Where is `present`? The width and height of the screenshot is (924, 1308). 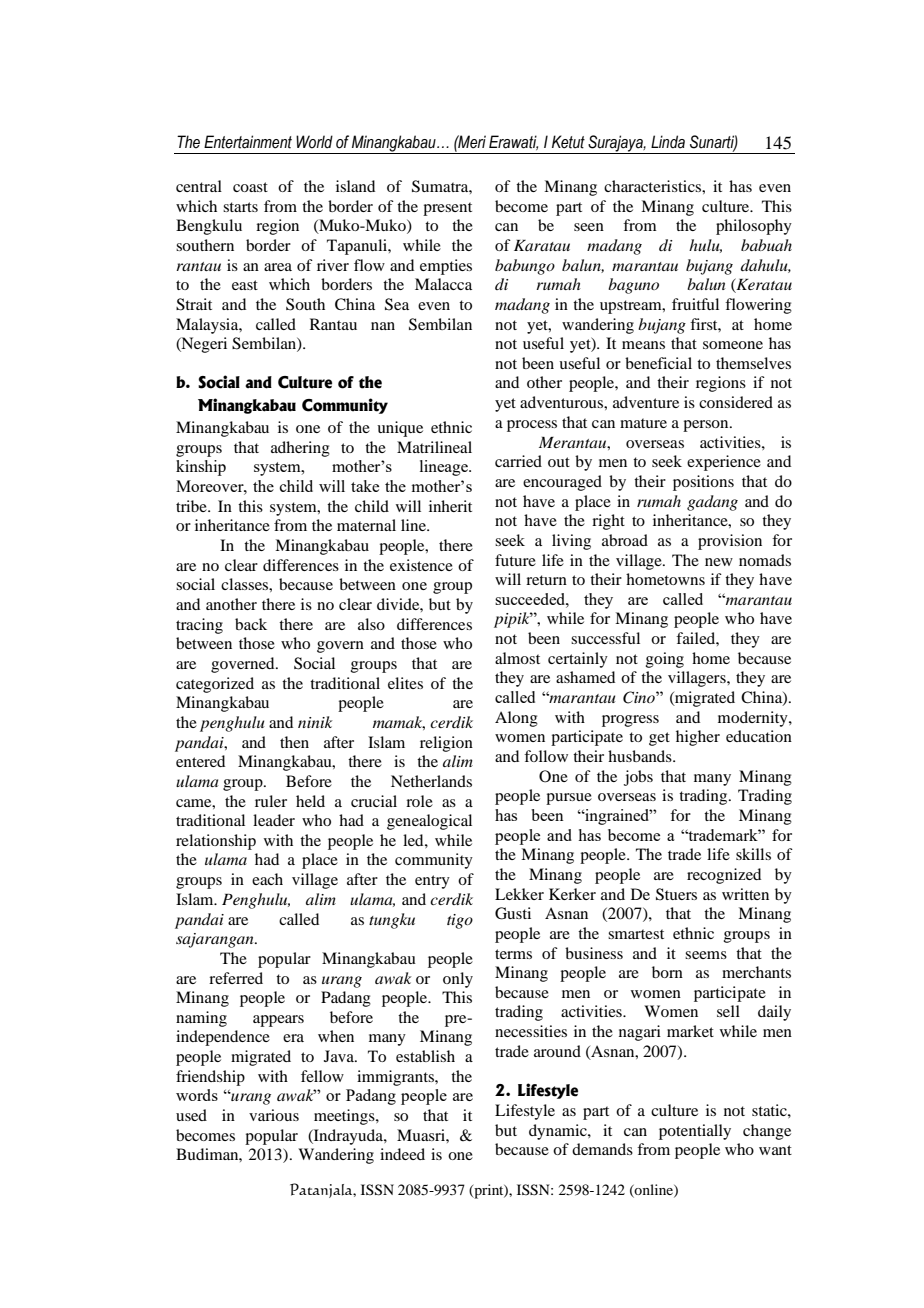 present is located at coordinates (447, 209).
